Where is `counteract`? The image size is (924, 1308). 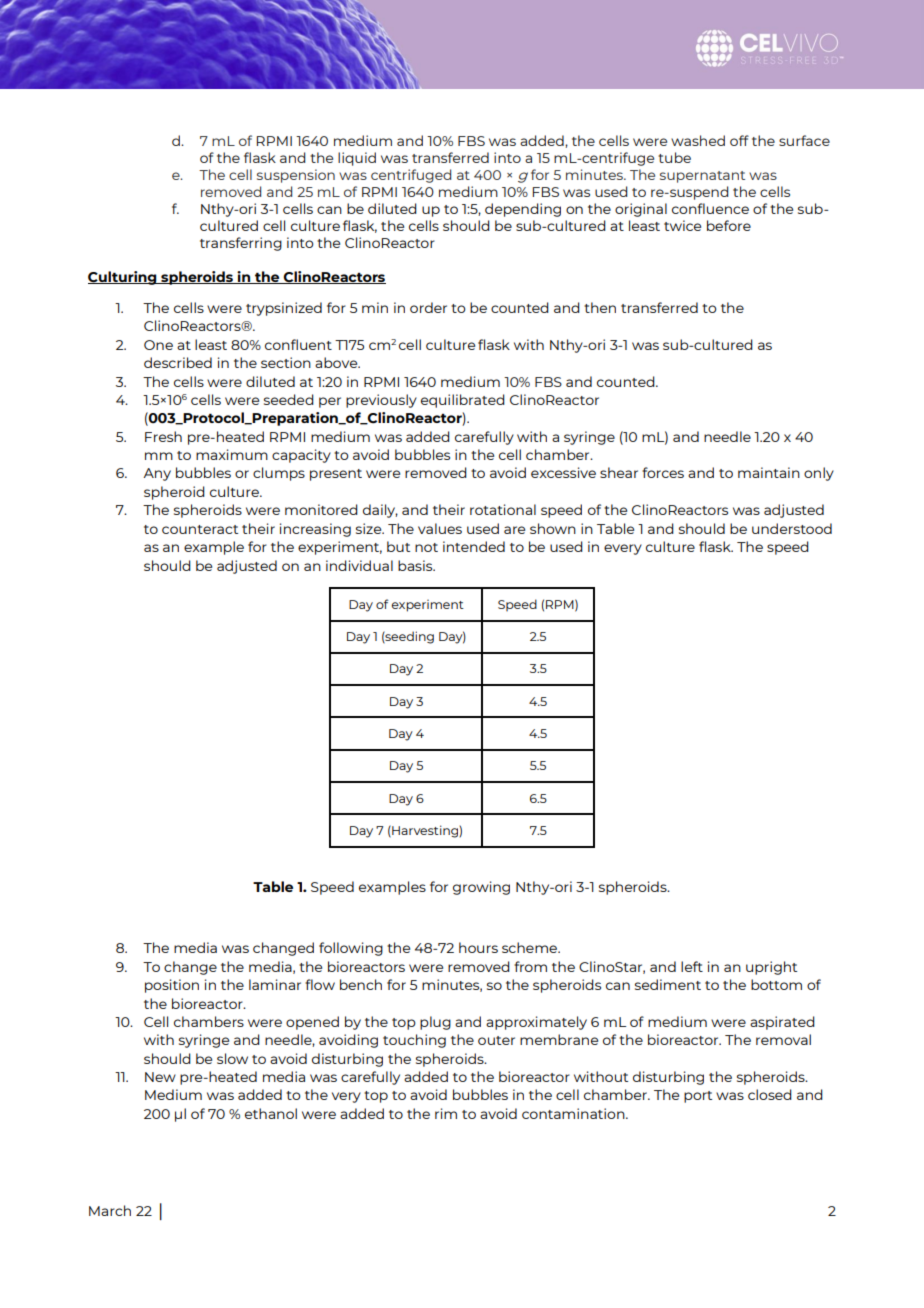
counteract is located at coordinates (200, 529).
